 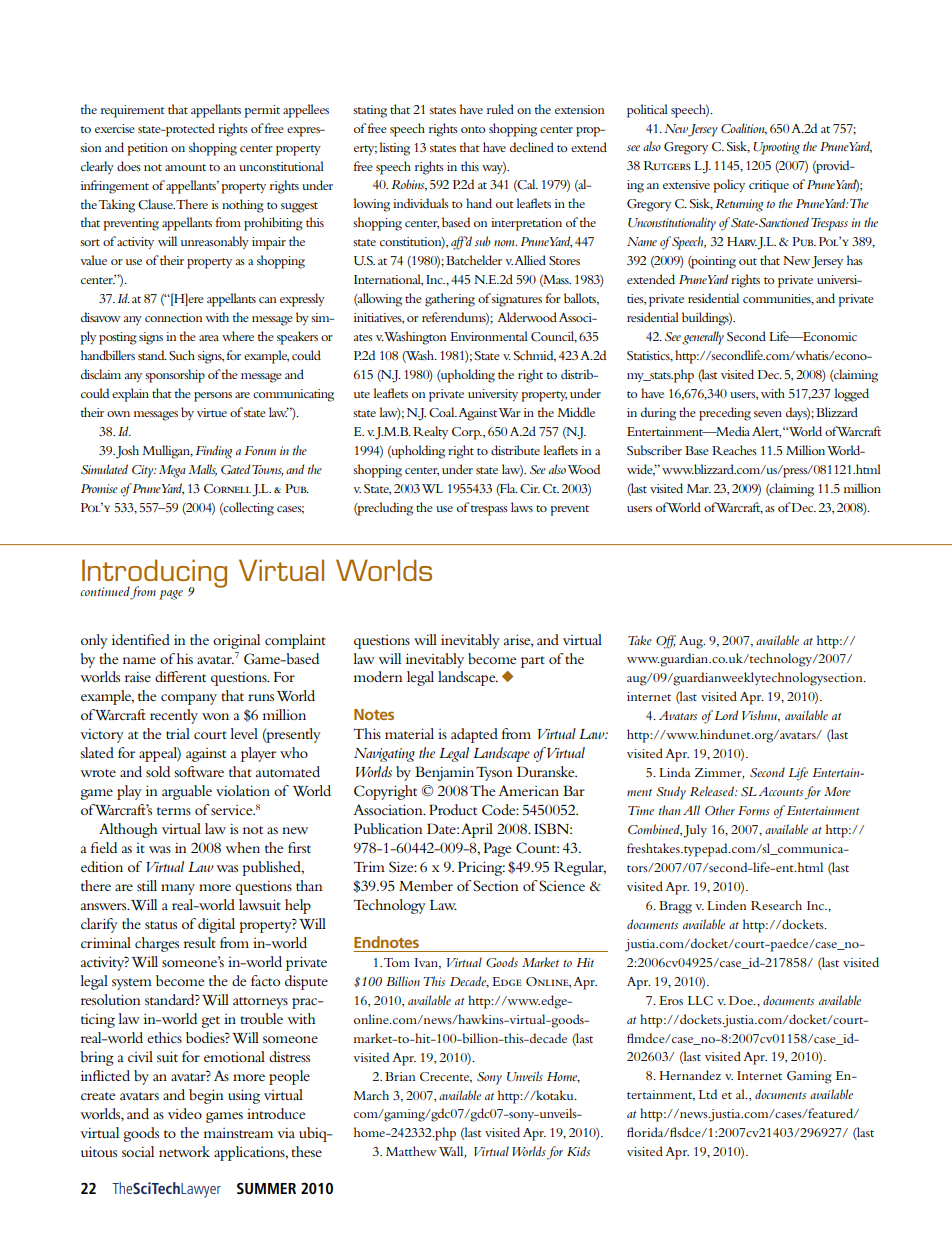 I want to click on part, so click(x=533, y=662).
